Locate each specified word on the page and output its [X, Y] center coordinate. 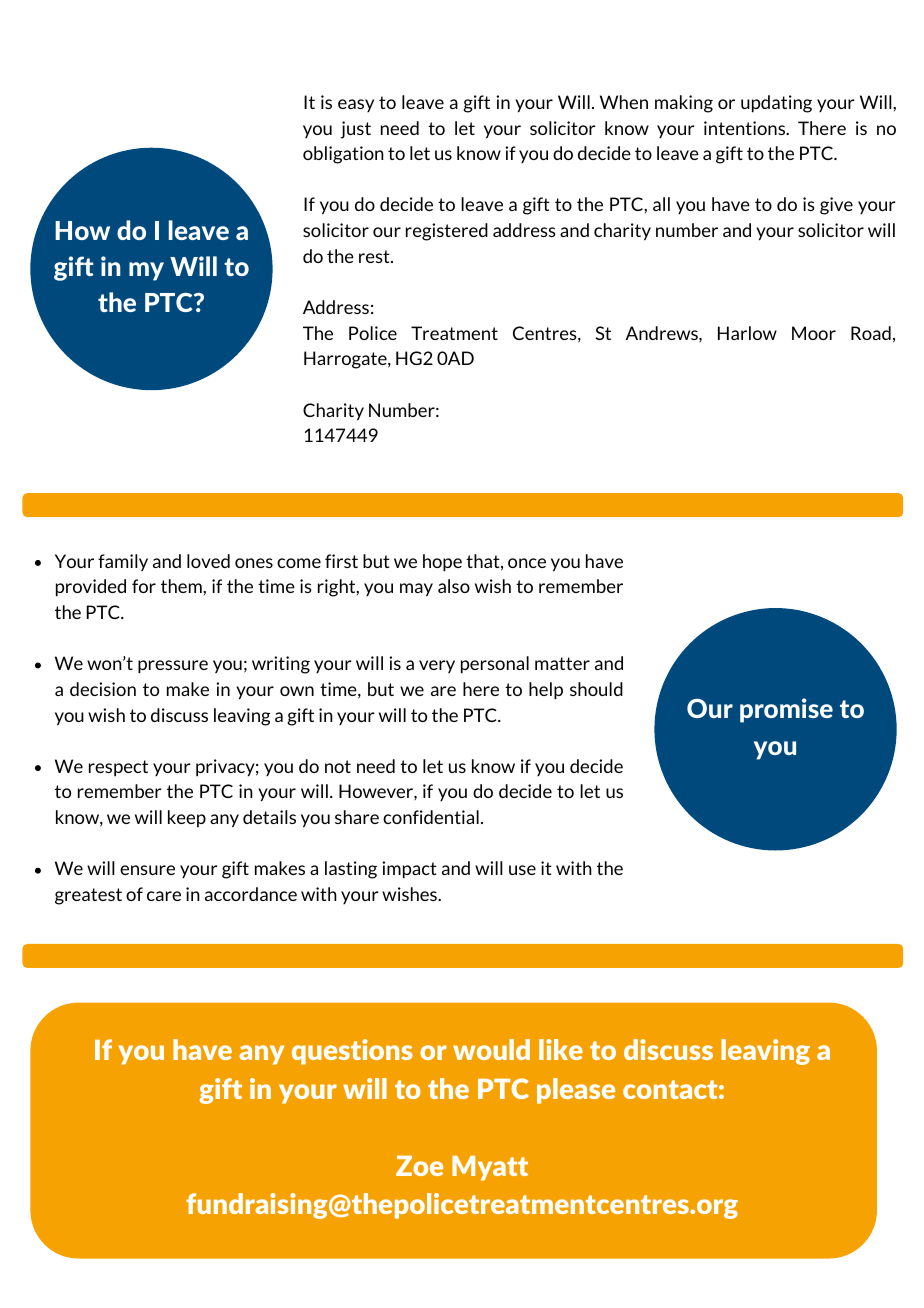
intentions [746, 128]
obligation [343, 155]
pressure [173, 667]
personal [495, 665]
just [356, 130]
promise [786, 710]
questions [352, 1052]
